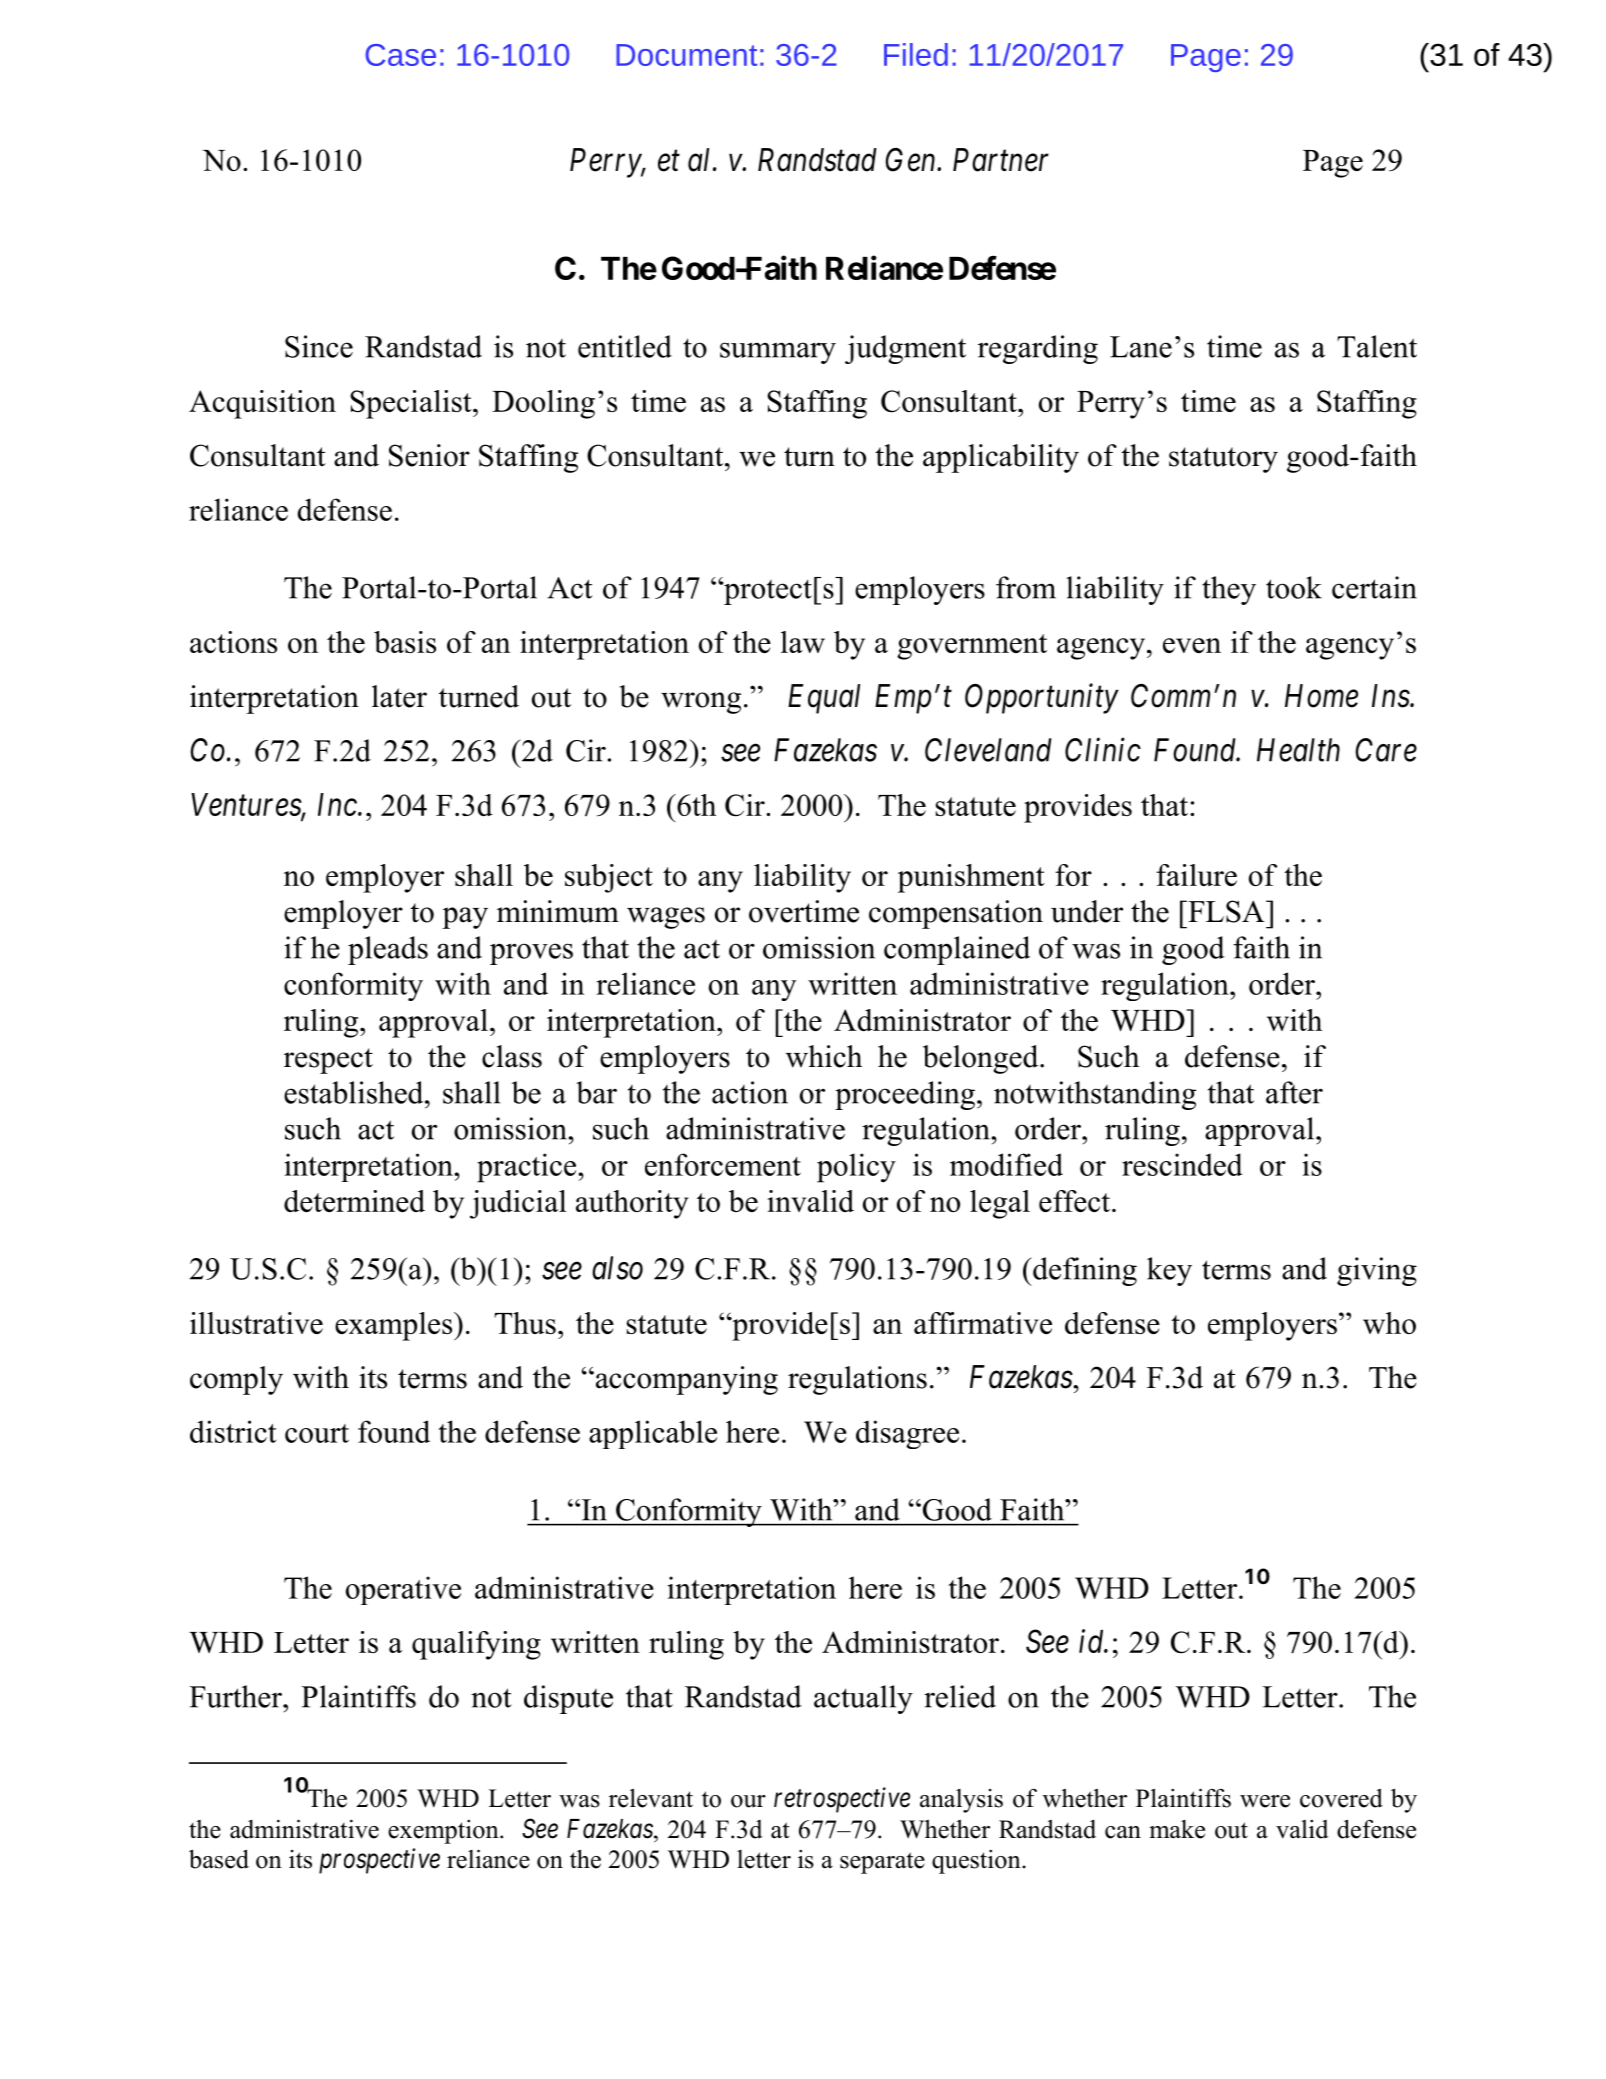 The image size is (1606, 2079). I want to click on Partner, so click(1001, 160).
